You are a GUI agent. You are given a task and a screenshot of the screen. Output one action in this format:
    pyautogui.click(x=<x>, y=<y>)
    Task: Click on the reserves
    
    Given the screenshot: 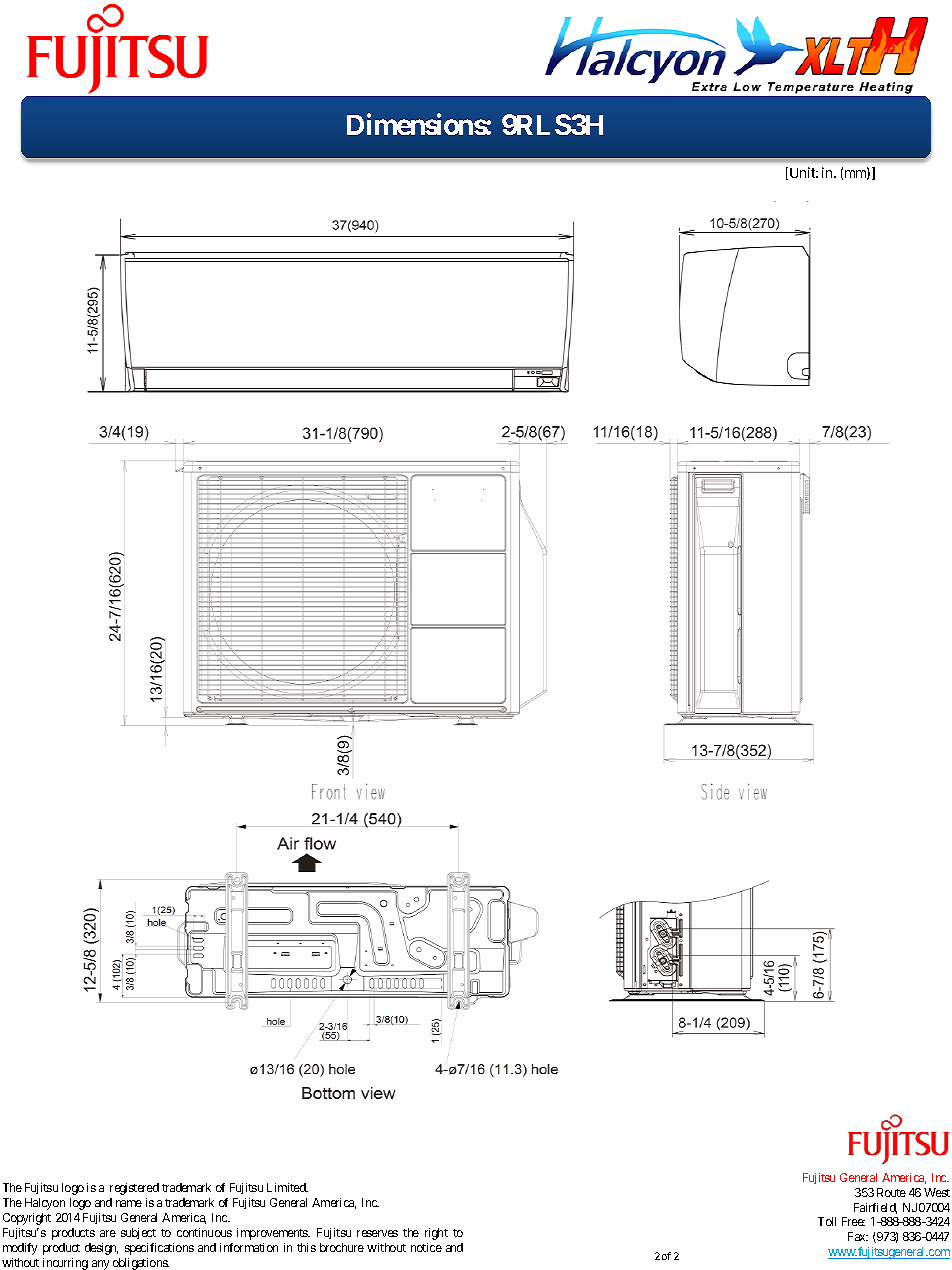 What is the action you would take?
    pyautogui.click(x=377, y=1233)
